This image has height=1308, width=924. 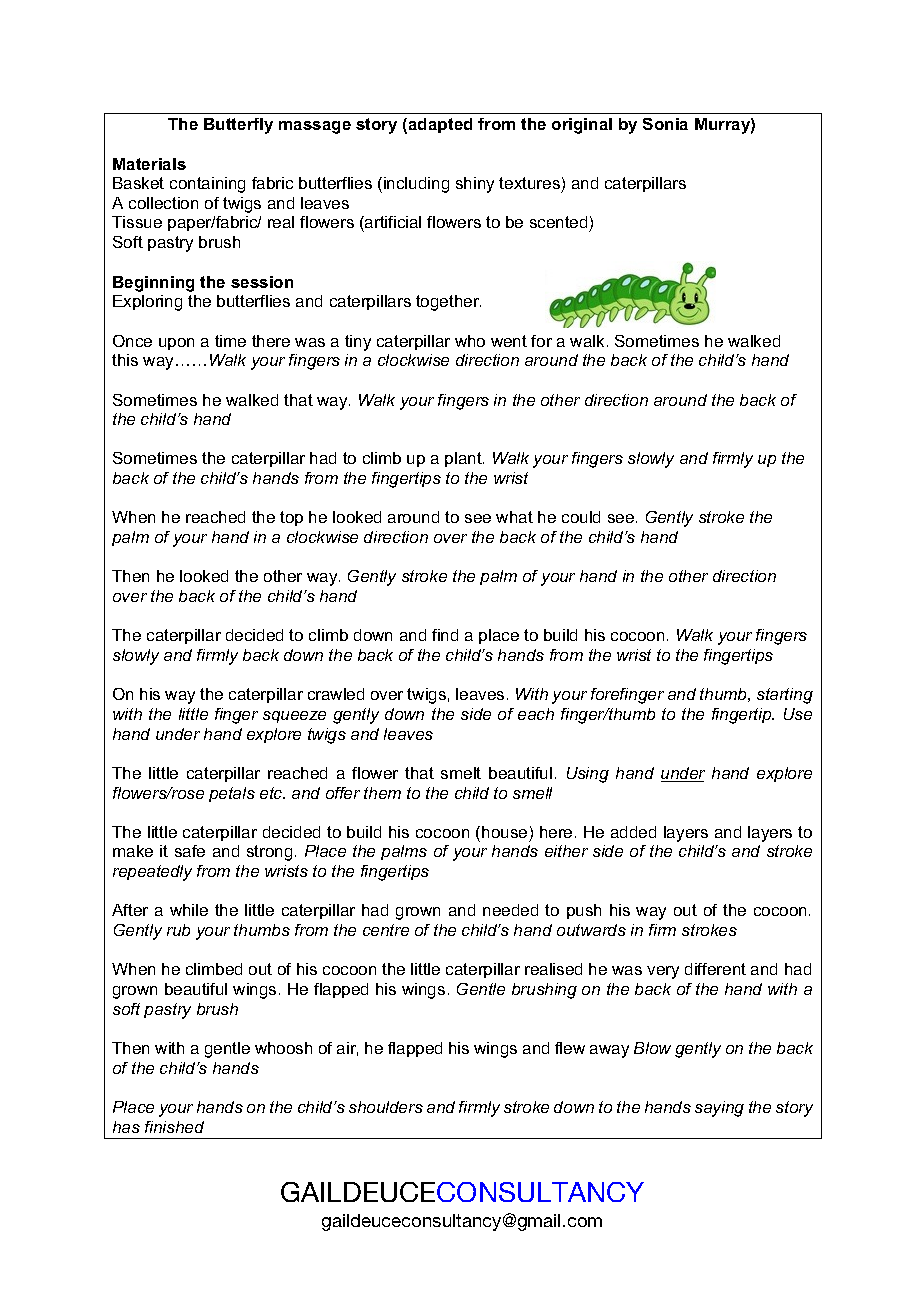 I want to click on top, so click(x=291, y=518).
